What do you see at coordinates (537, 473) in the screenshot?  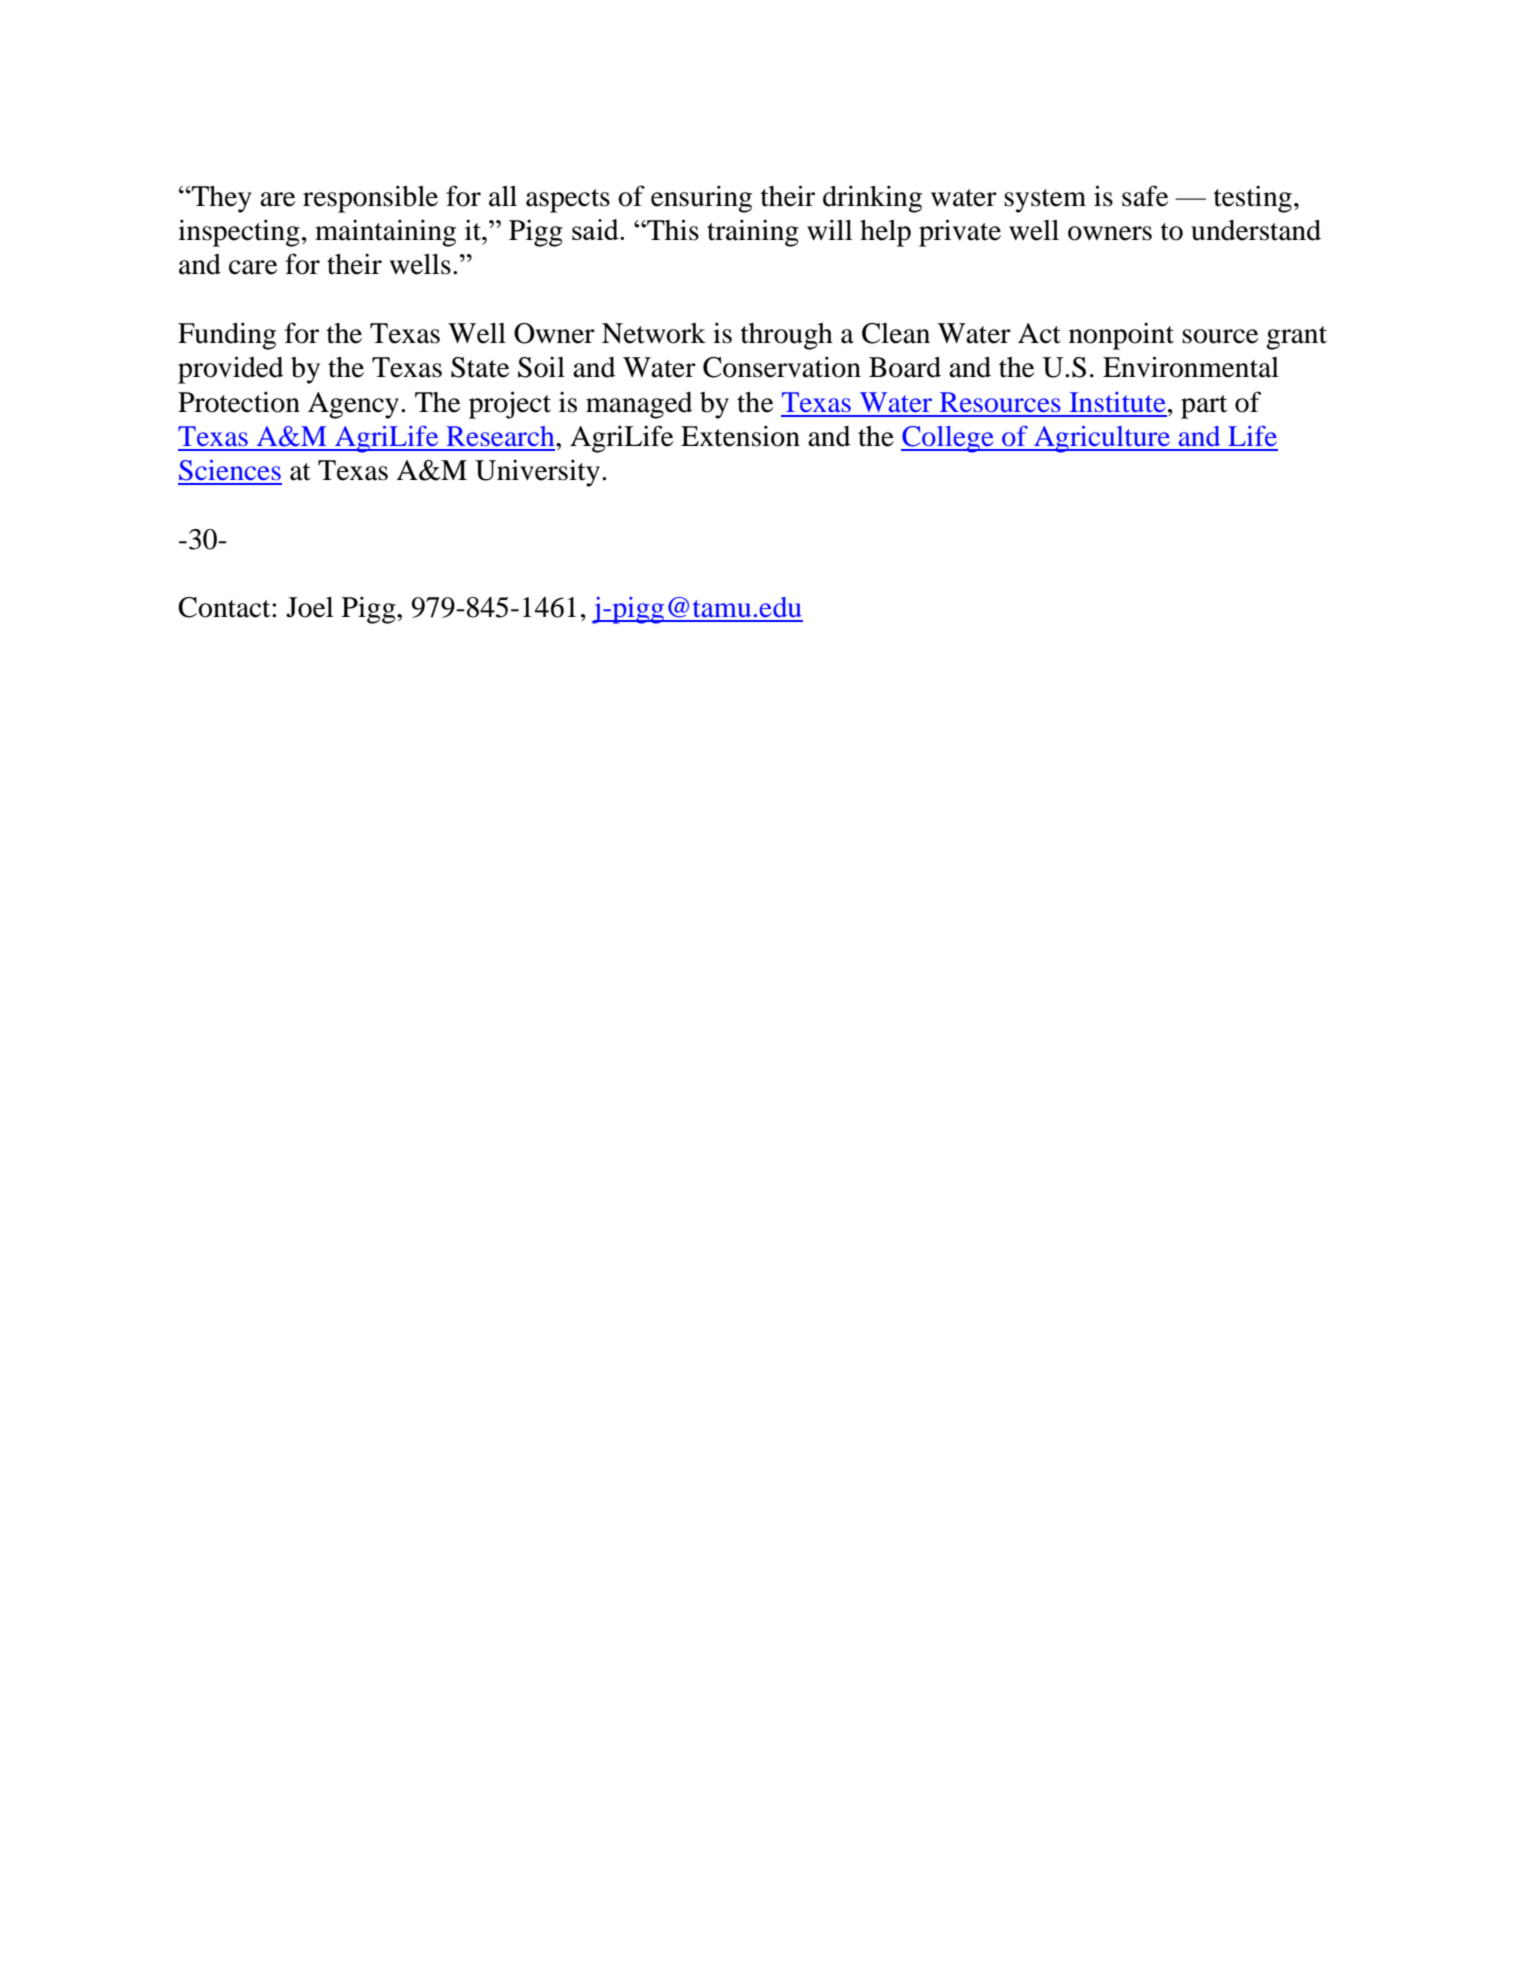 I see `University` at bounding box center [537, 473].
